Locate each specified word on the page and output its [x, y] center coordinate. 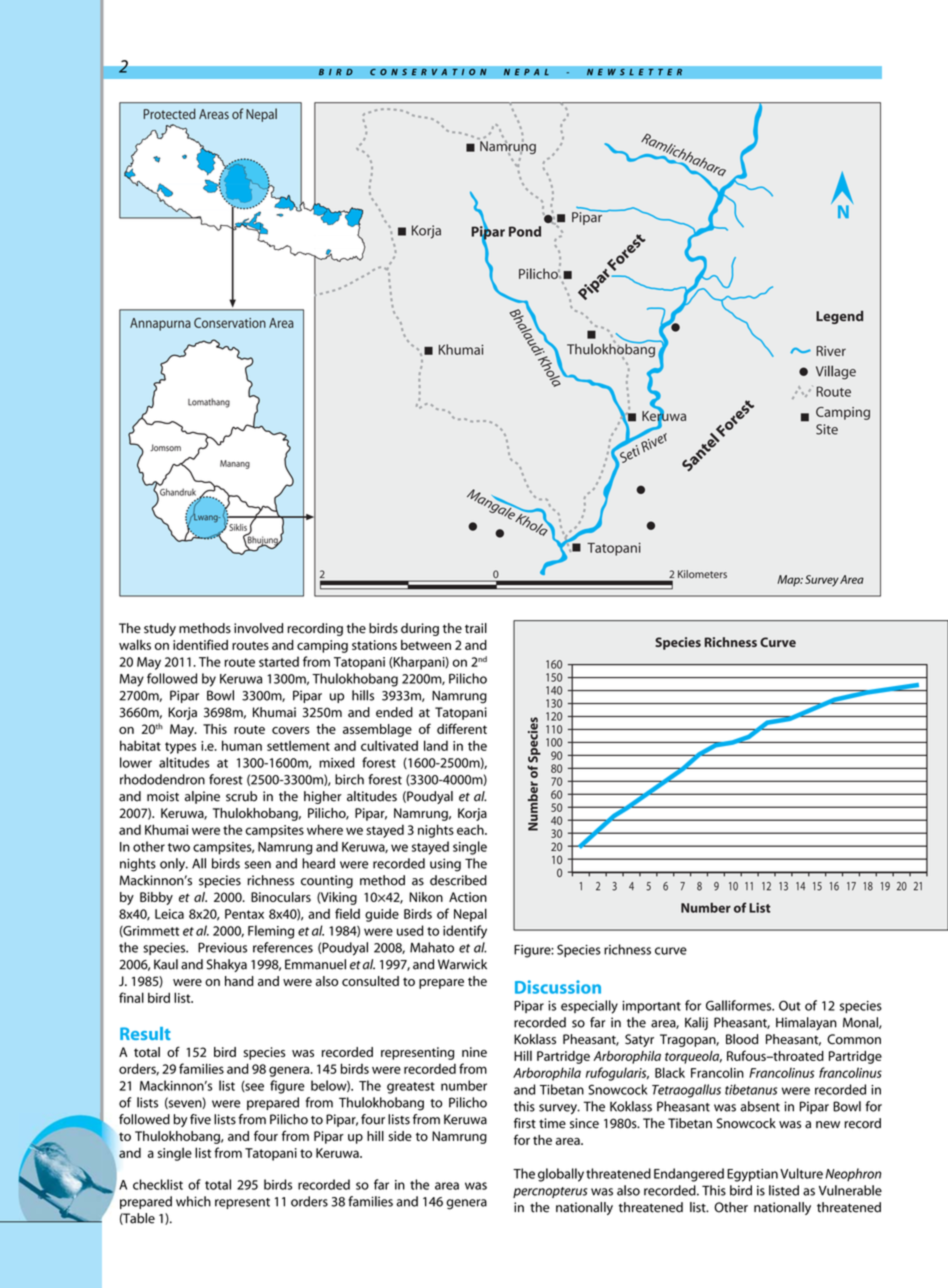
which [193, 1201]
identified [200, 644]
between [426, 645]
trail [476, 628]
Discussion [558, 987]
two [179, 847]
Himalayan [806, 1023]
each [471, 829]
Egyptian [752, 1175]
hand [239, 981]
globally [561, 1175]
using [445, 865]
